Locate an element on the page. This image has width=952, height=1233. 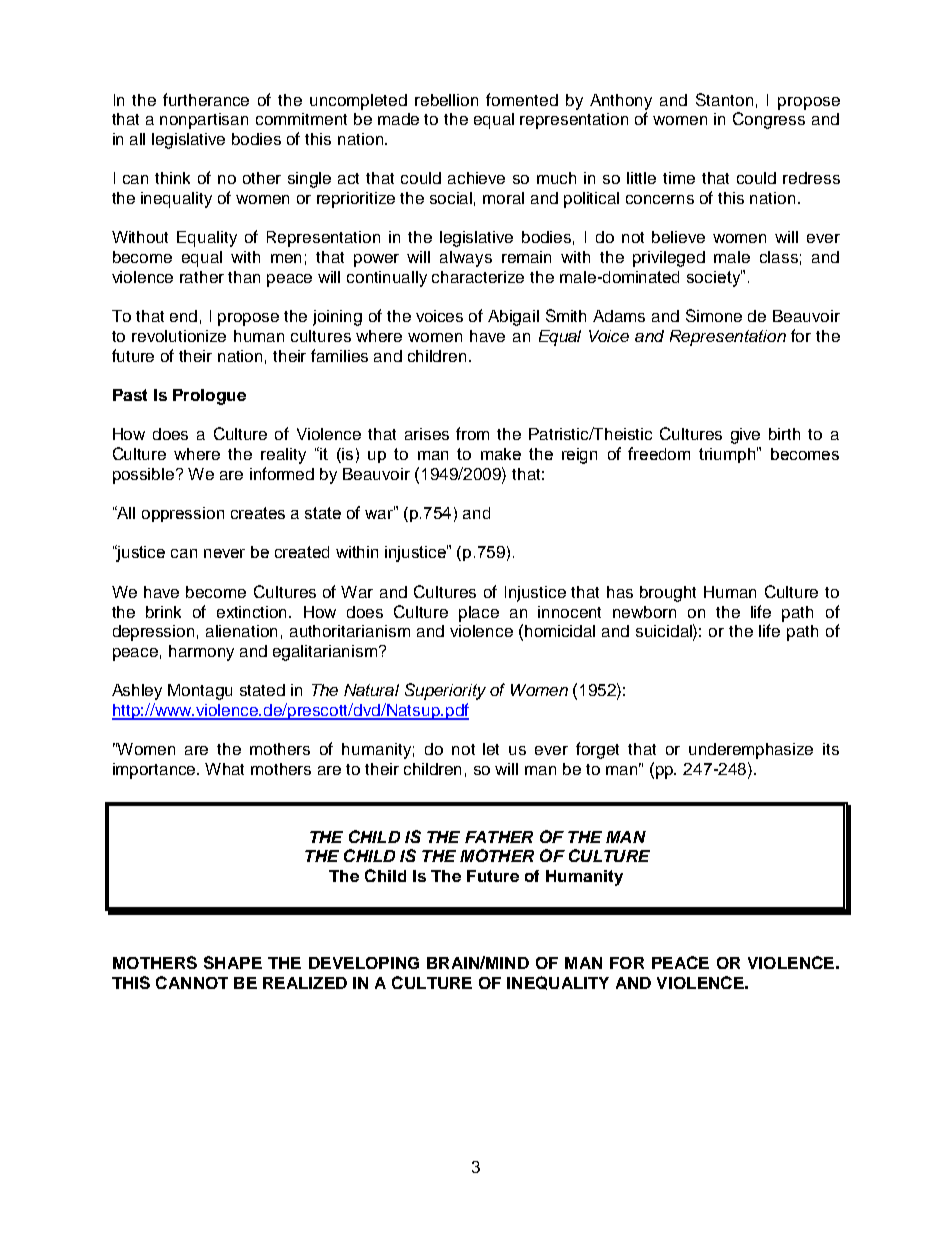
Congress is located at coordinates (769, 120).
